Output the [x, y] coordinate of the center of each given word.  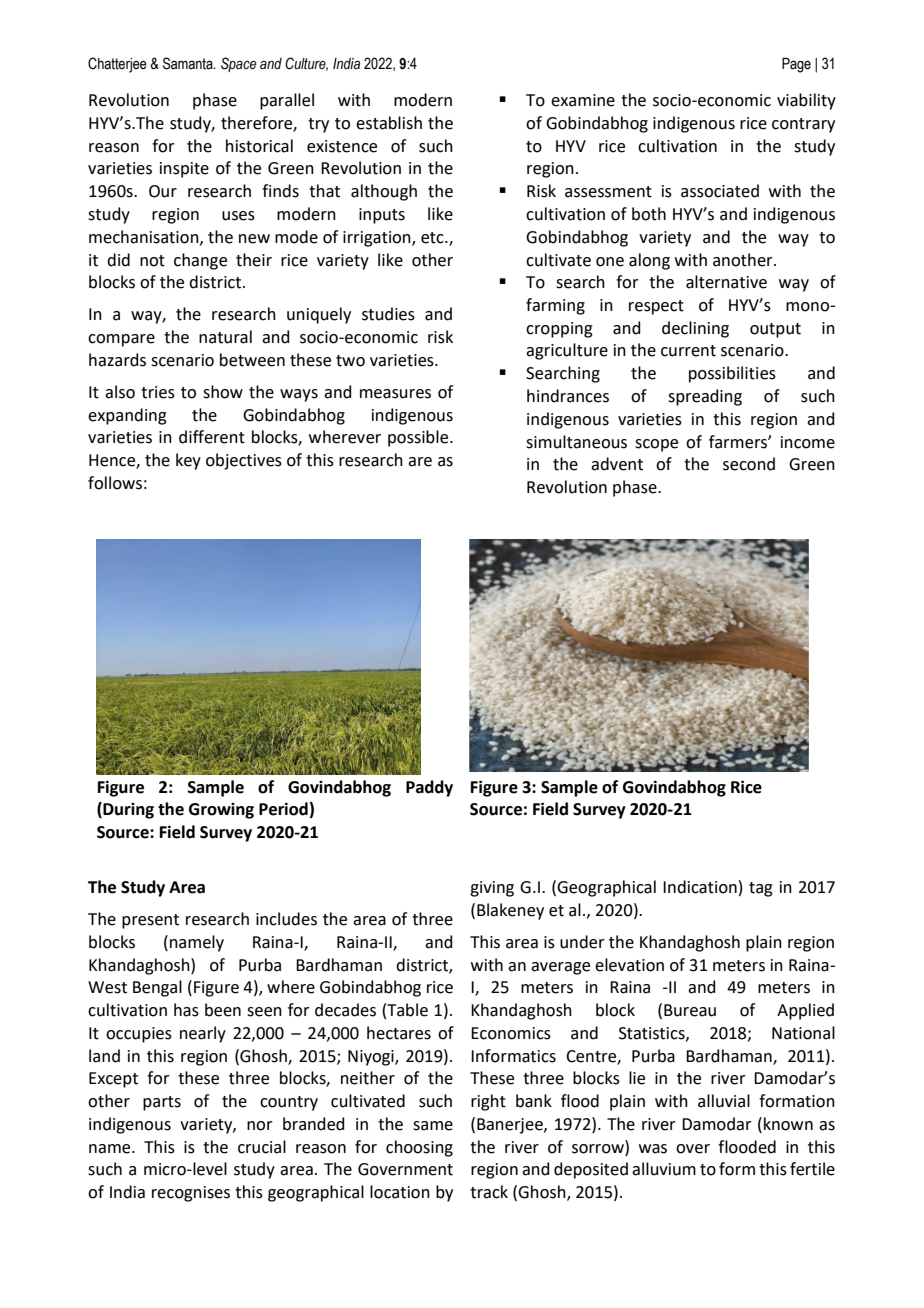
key [188, 461]
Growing [221, 811]
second [749, 464]
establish [389, 123]
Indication [700, 887]
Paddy [429, 788]
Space [238, 64]
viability [806, 101]
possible [419, 438]
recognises [191, 1194]
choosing [419, 1148]
